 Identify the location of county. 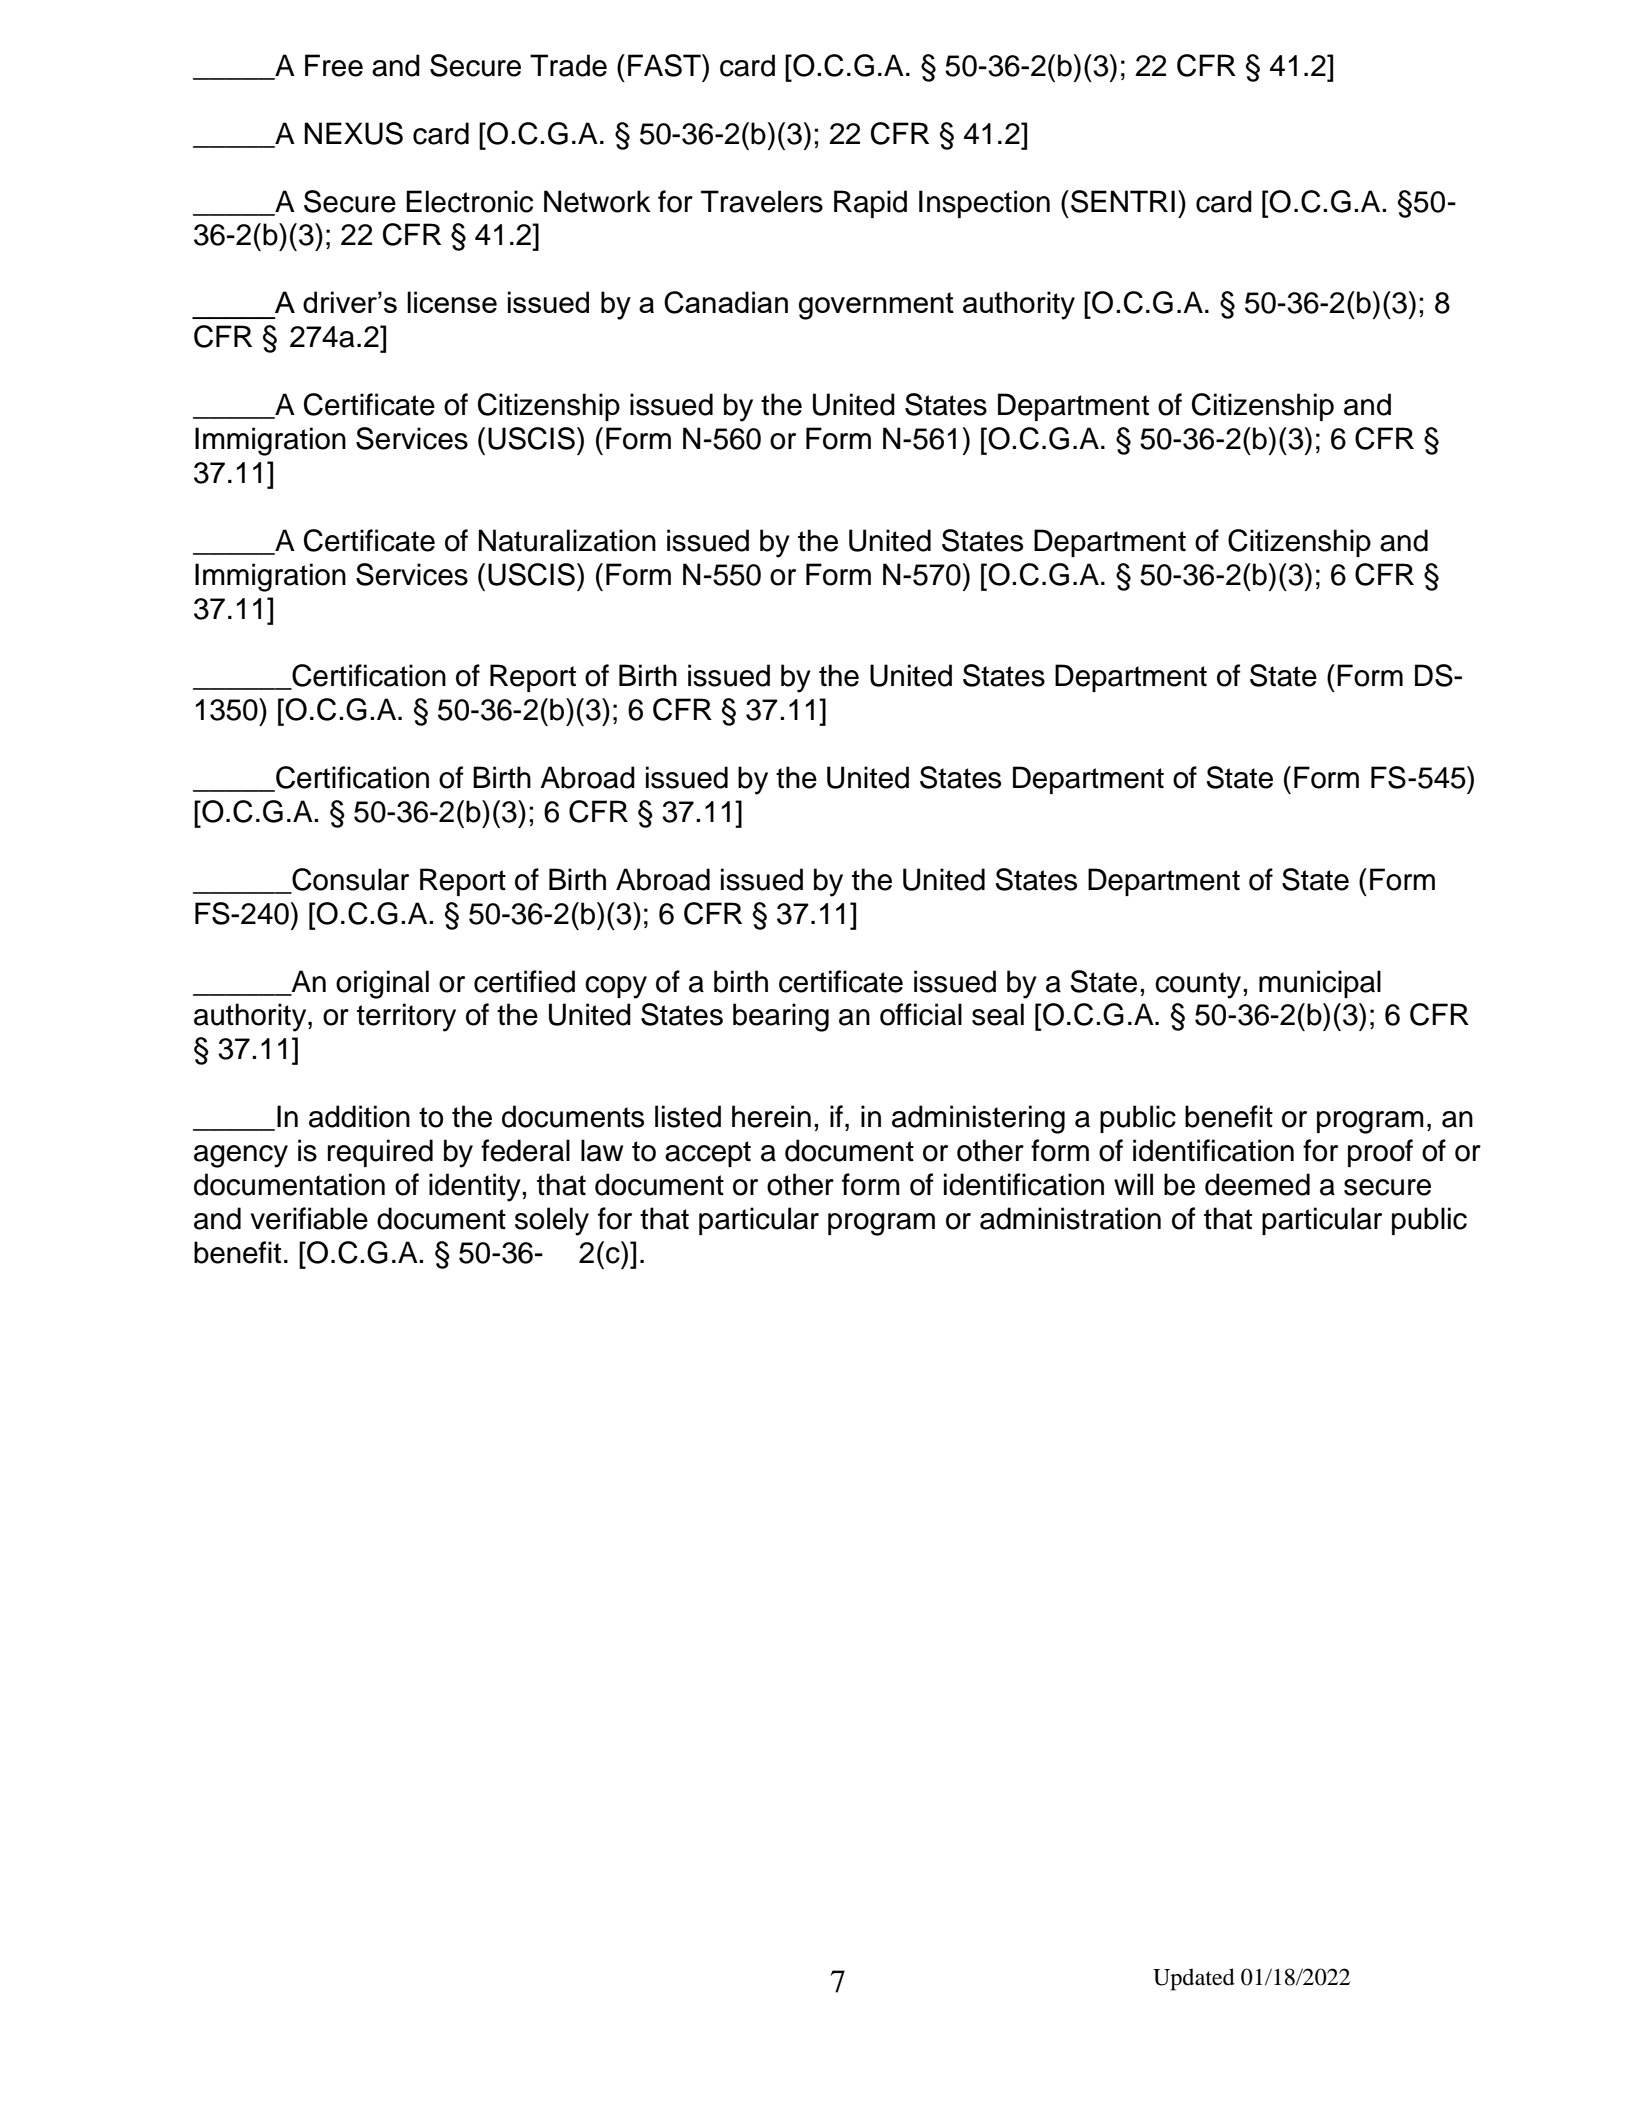
(1199, 985).
